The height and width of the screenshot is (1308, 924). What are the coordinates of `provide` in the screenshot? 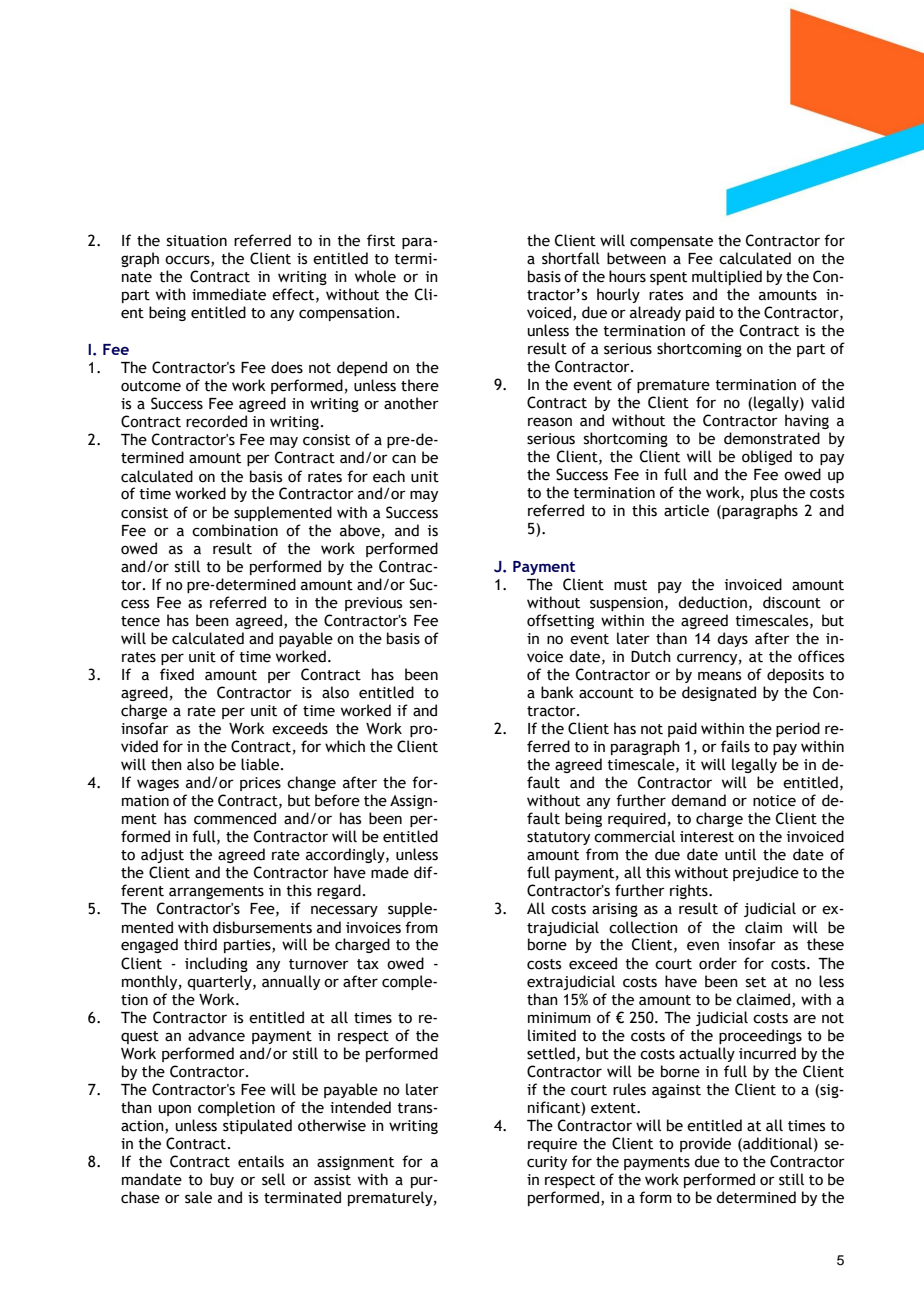 It's located at (705, 1144).
